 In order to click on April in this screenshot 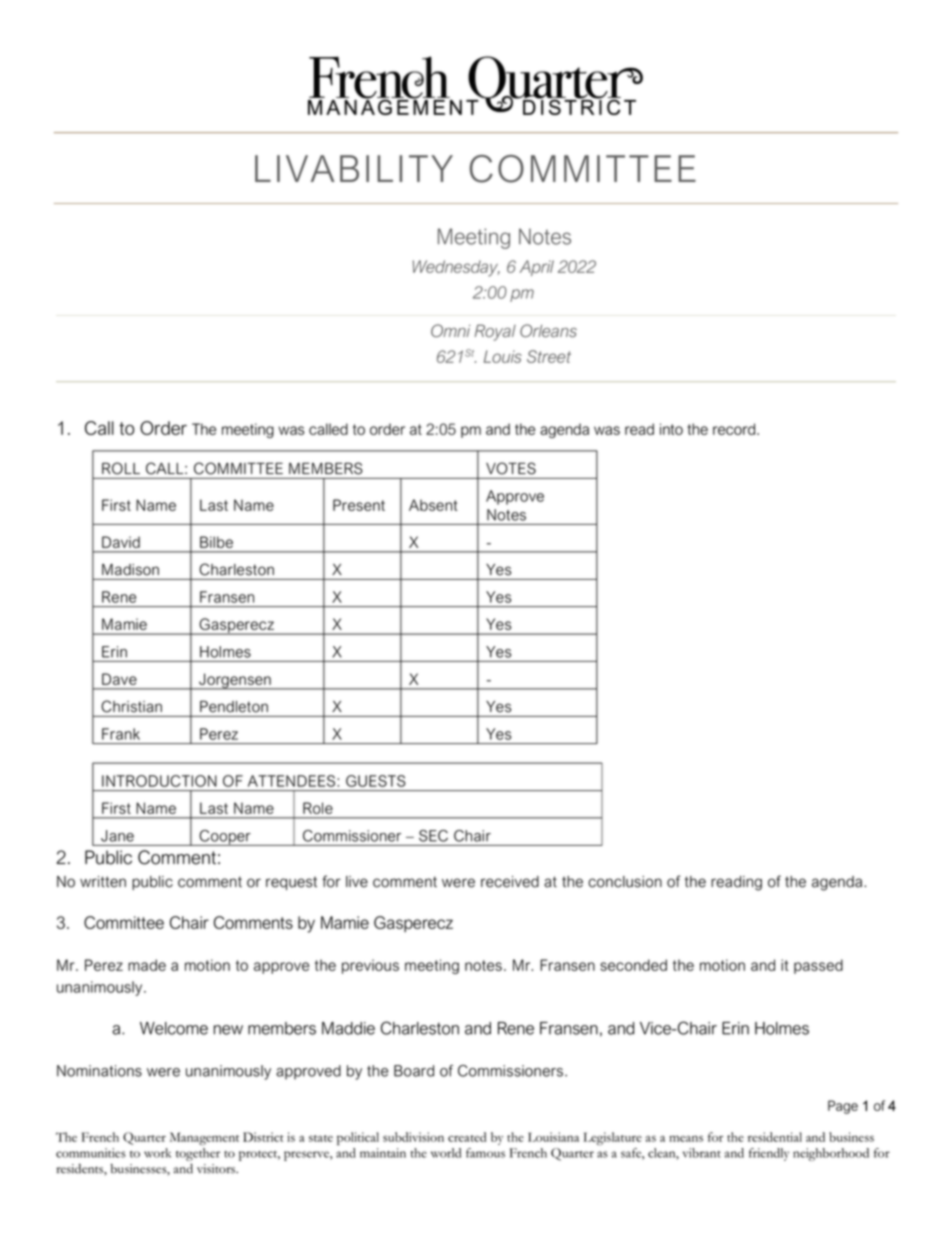, I will do `click(537, 268)`.
